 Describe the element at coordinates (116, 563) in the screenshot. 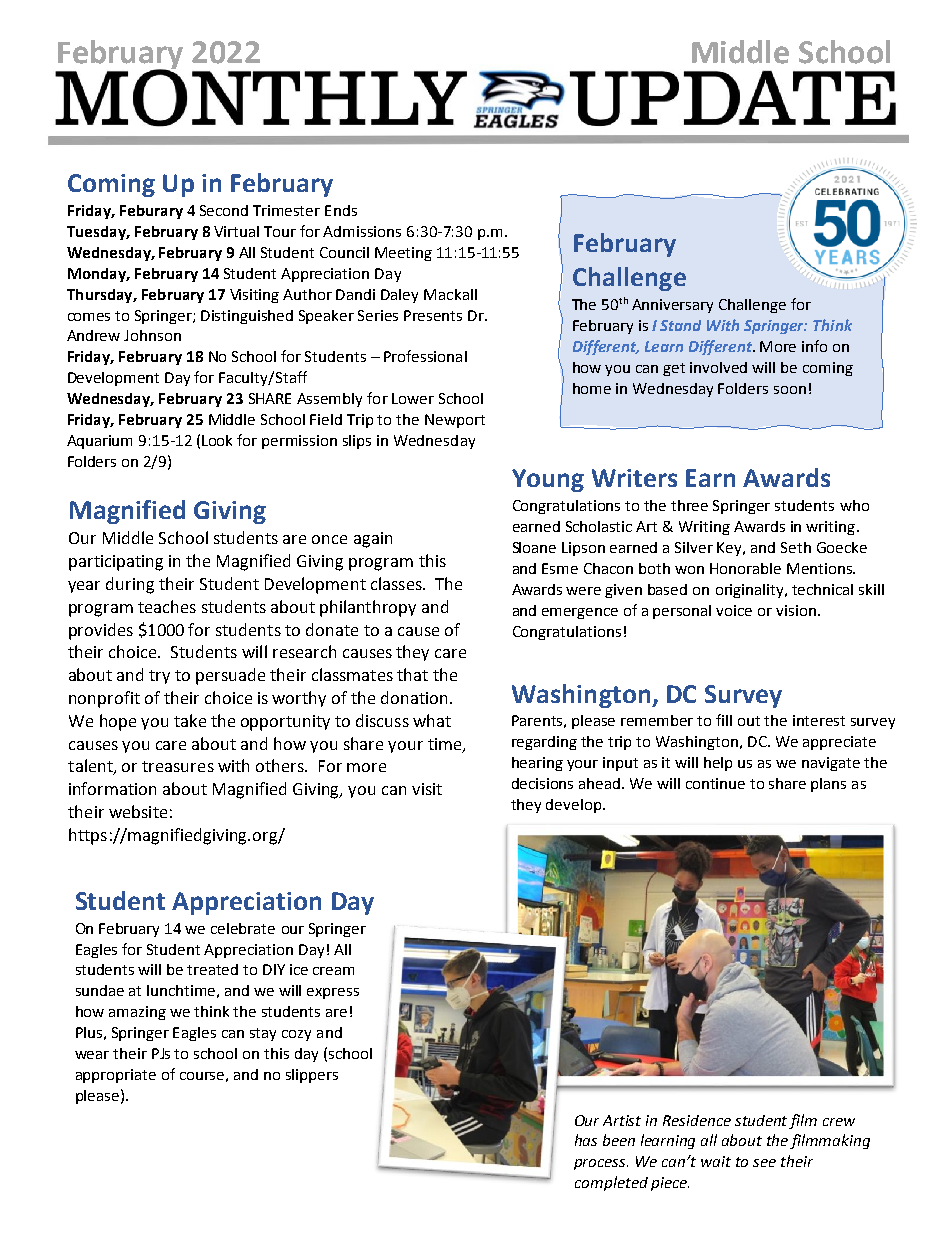

I see `participating` at that location.
